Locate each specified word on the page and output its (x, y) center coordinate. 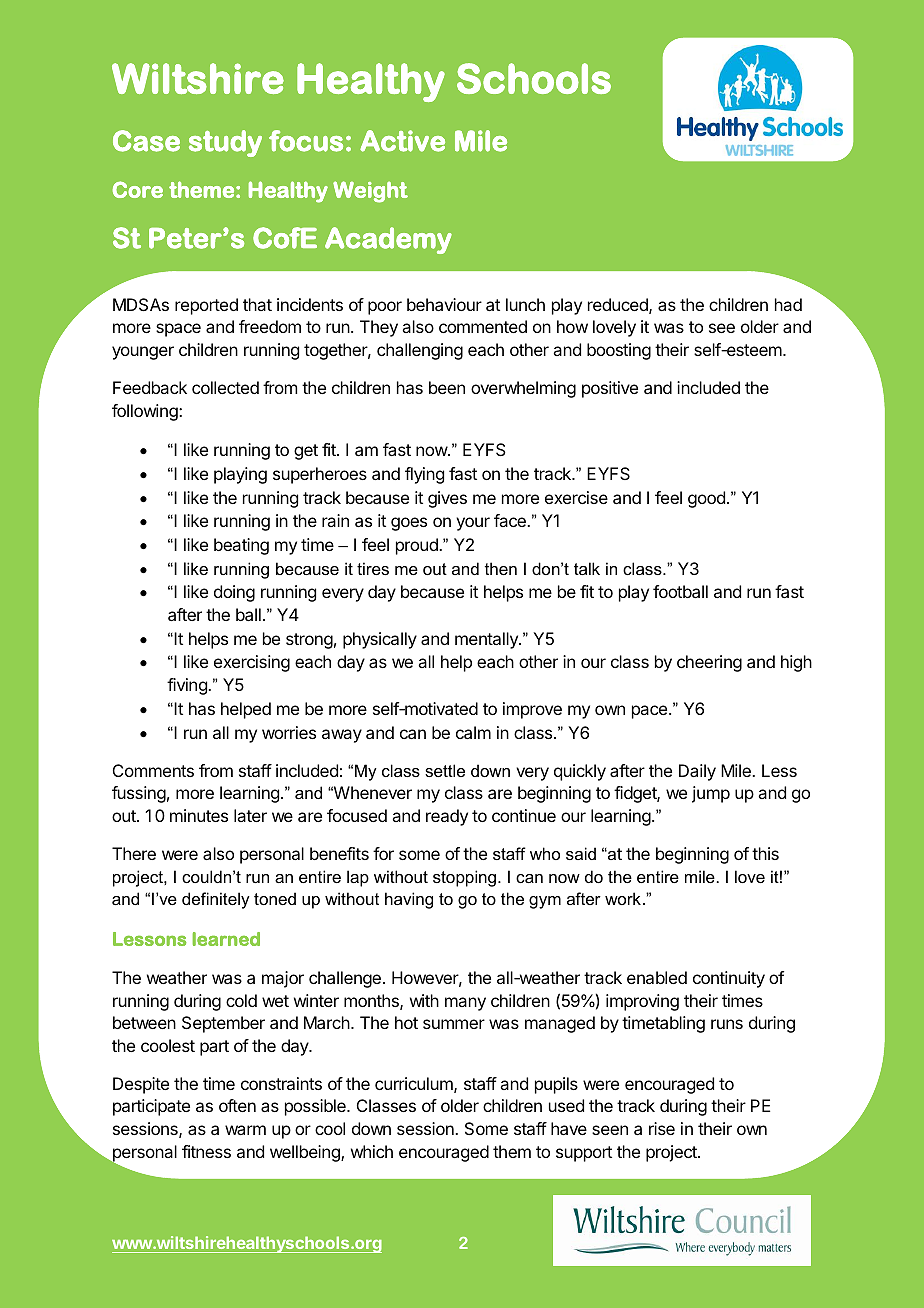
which (372, 1151)
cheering (709, 663)
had (788, 304)
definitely (216, 900)
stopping (464, 878)
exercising (252, 663)
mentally (487, 640)
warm (245, 1130)
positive (610, 389)
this (765, 853)
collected (225, 387)
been (447, 387)
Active (402, 141)
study (225, 143)
